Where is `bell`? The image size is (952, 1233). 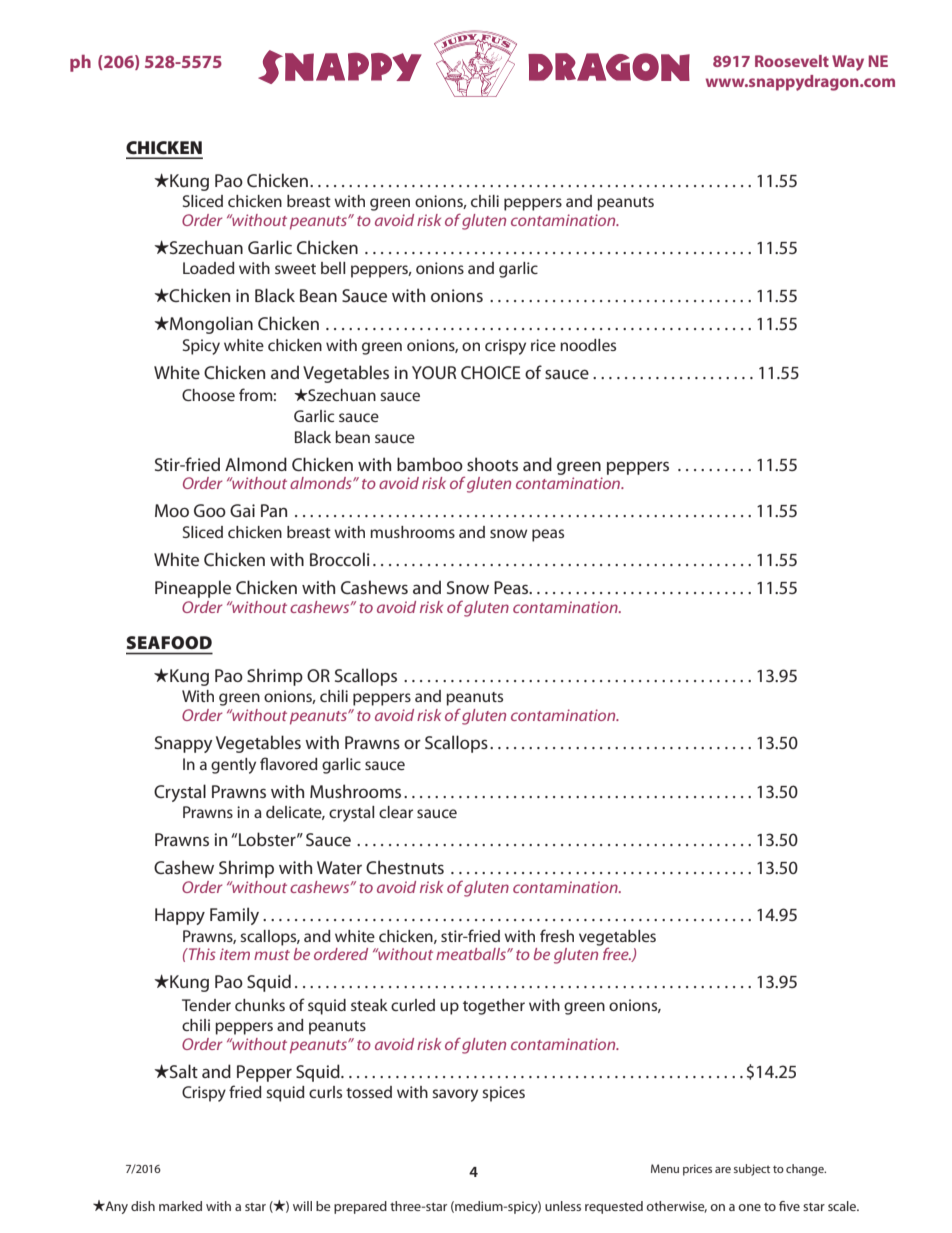
bell is located at coordinates (333, 268).
